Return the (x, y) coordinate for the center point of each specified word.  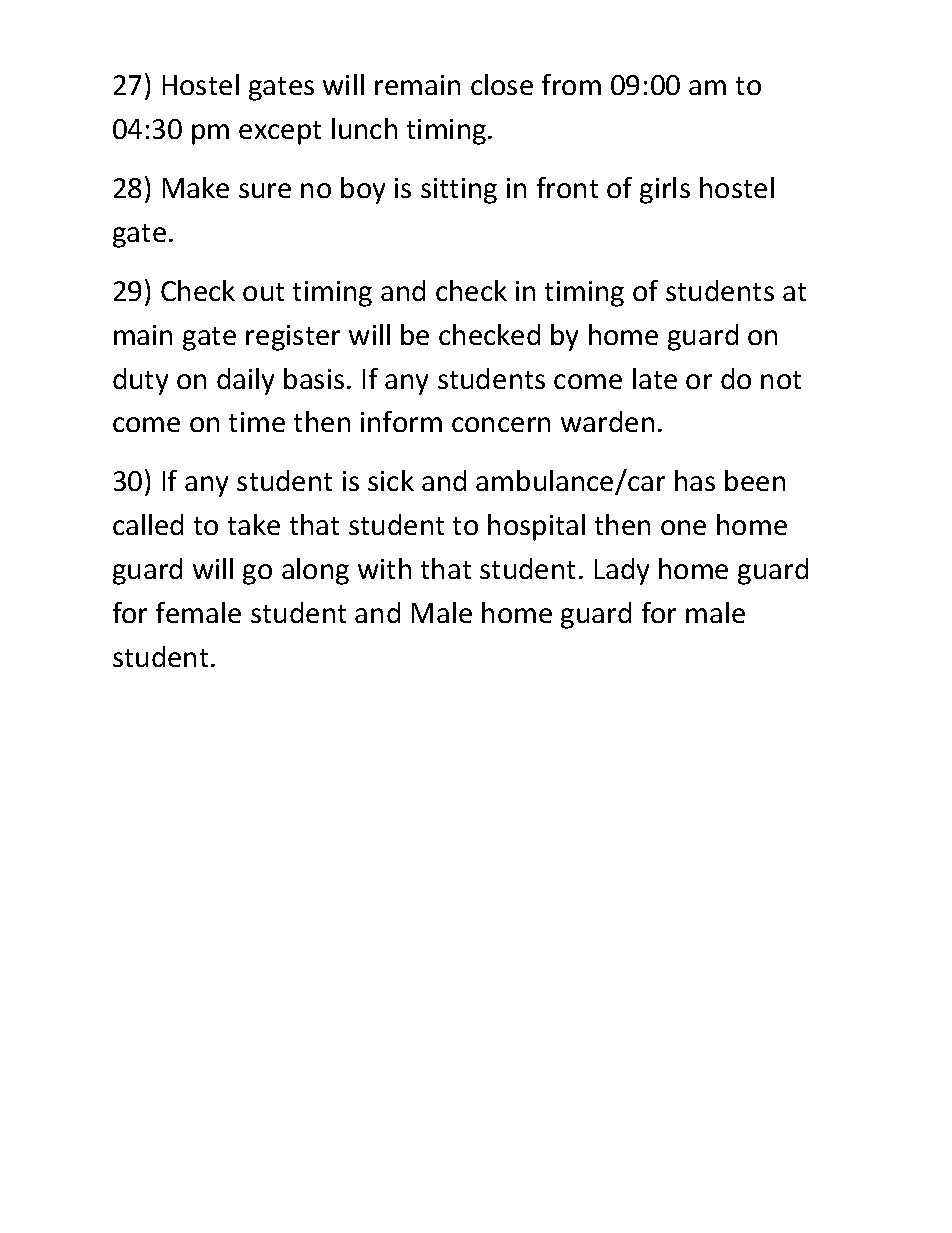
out (263, 292)
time (257, 422)
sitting (459, 191)
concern (501, 424)
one (683, 527)
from (571, 84)
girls (665, 190)
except (280, 133)
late (655, 378)
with (384, 568)
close (502, 84)
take (254, 524)
